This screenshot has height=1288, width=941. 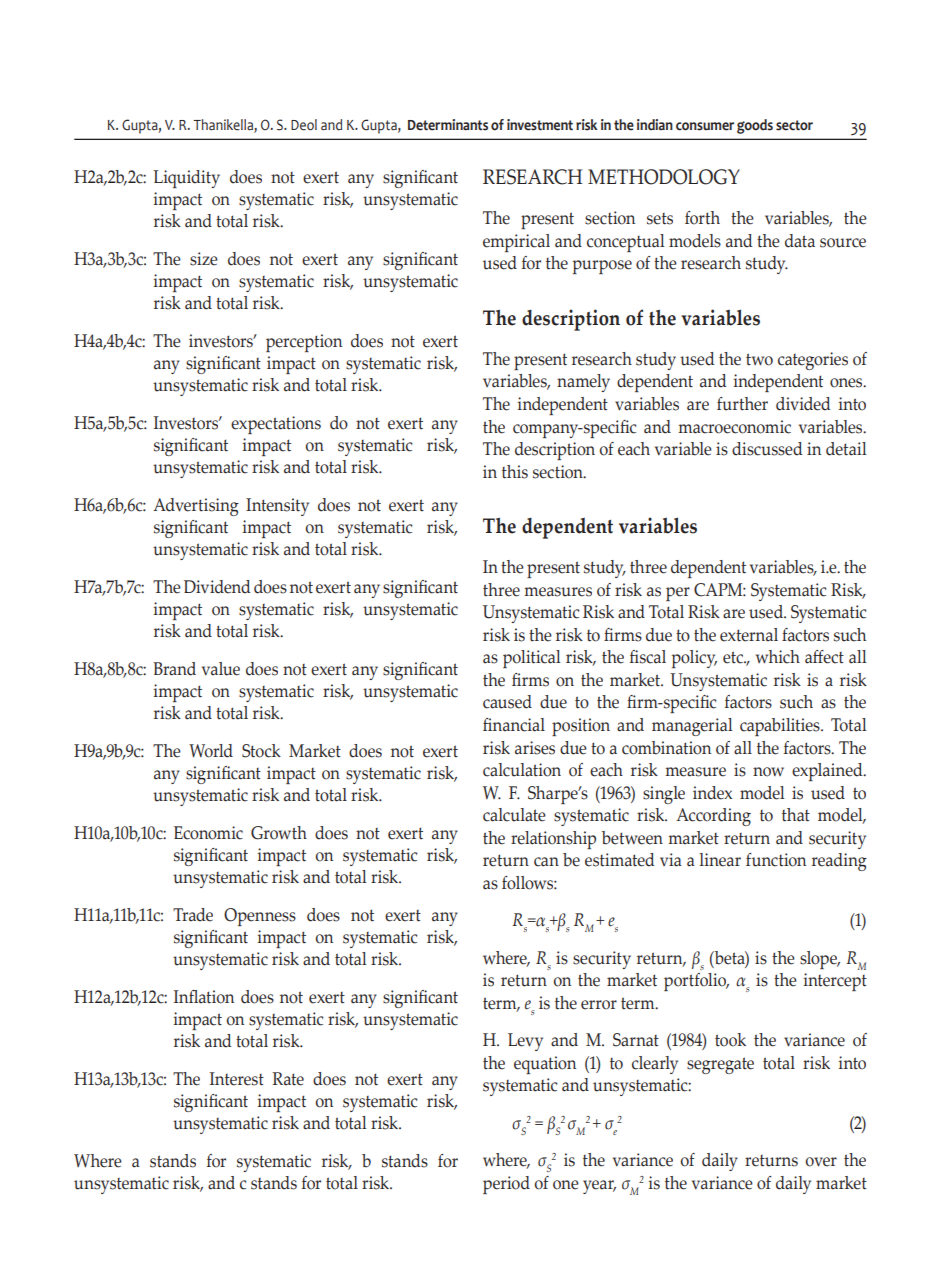 What do you see at coordinates (778, 657) in the screenshot?
I see `which` at bounding box center [778, 657].
